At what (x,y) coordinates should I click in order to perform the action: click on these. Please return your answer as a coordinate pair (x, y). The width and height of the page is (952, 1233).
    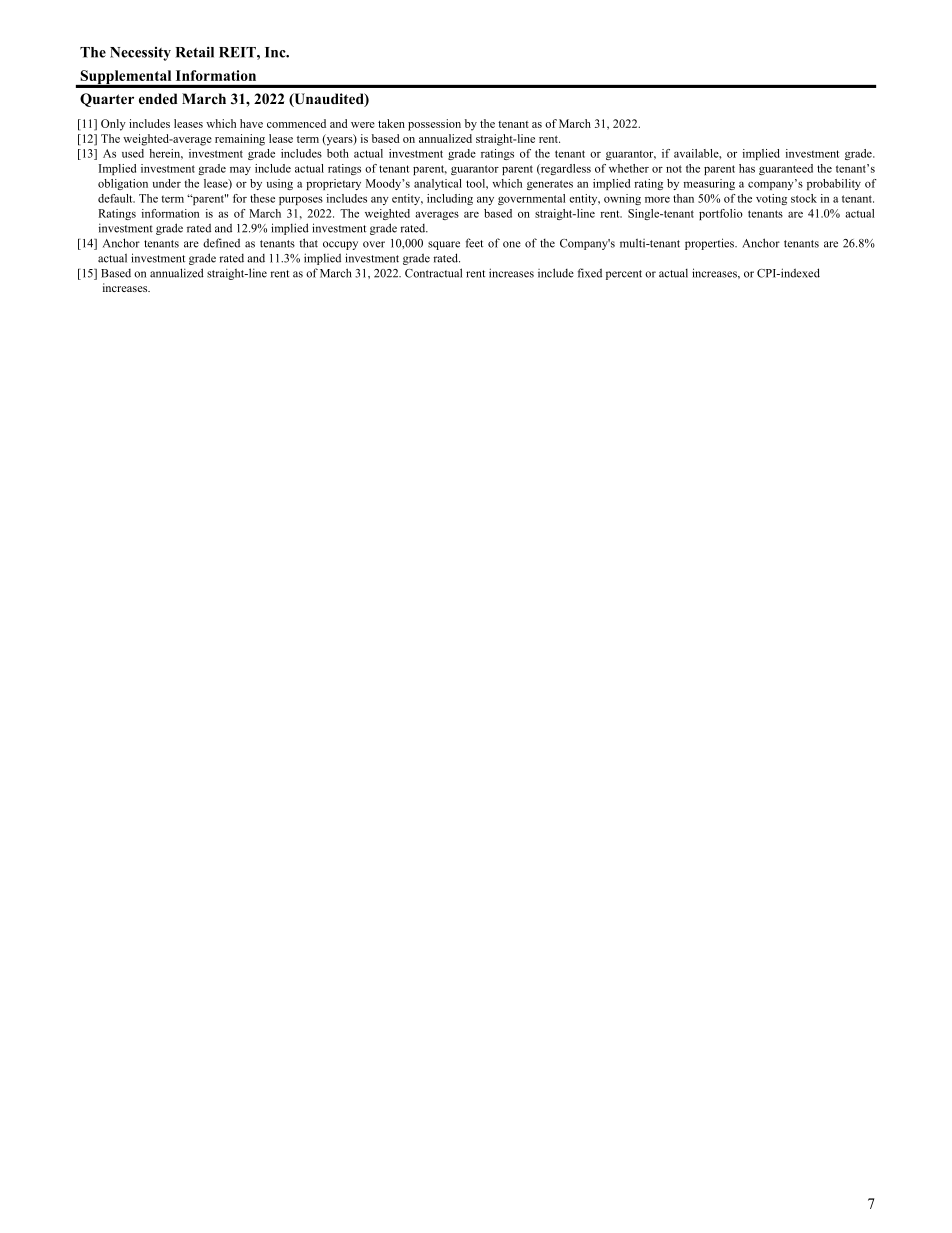
    Looking at the image, I should click on (262, 198).
